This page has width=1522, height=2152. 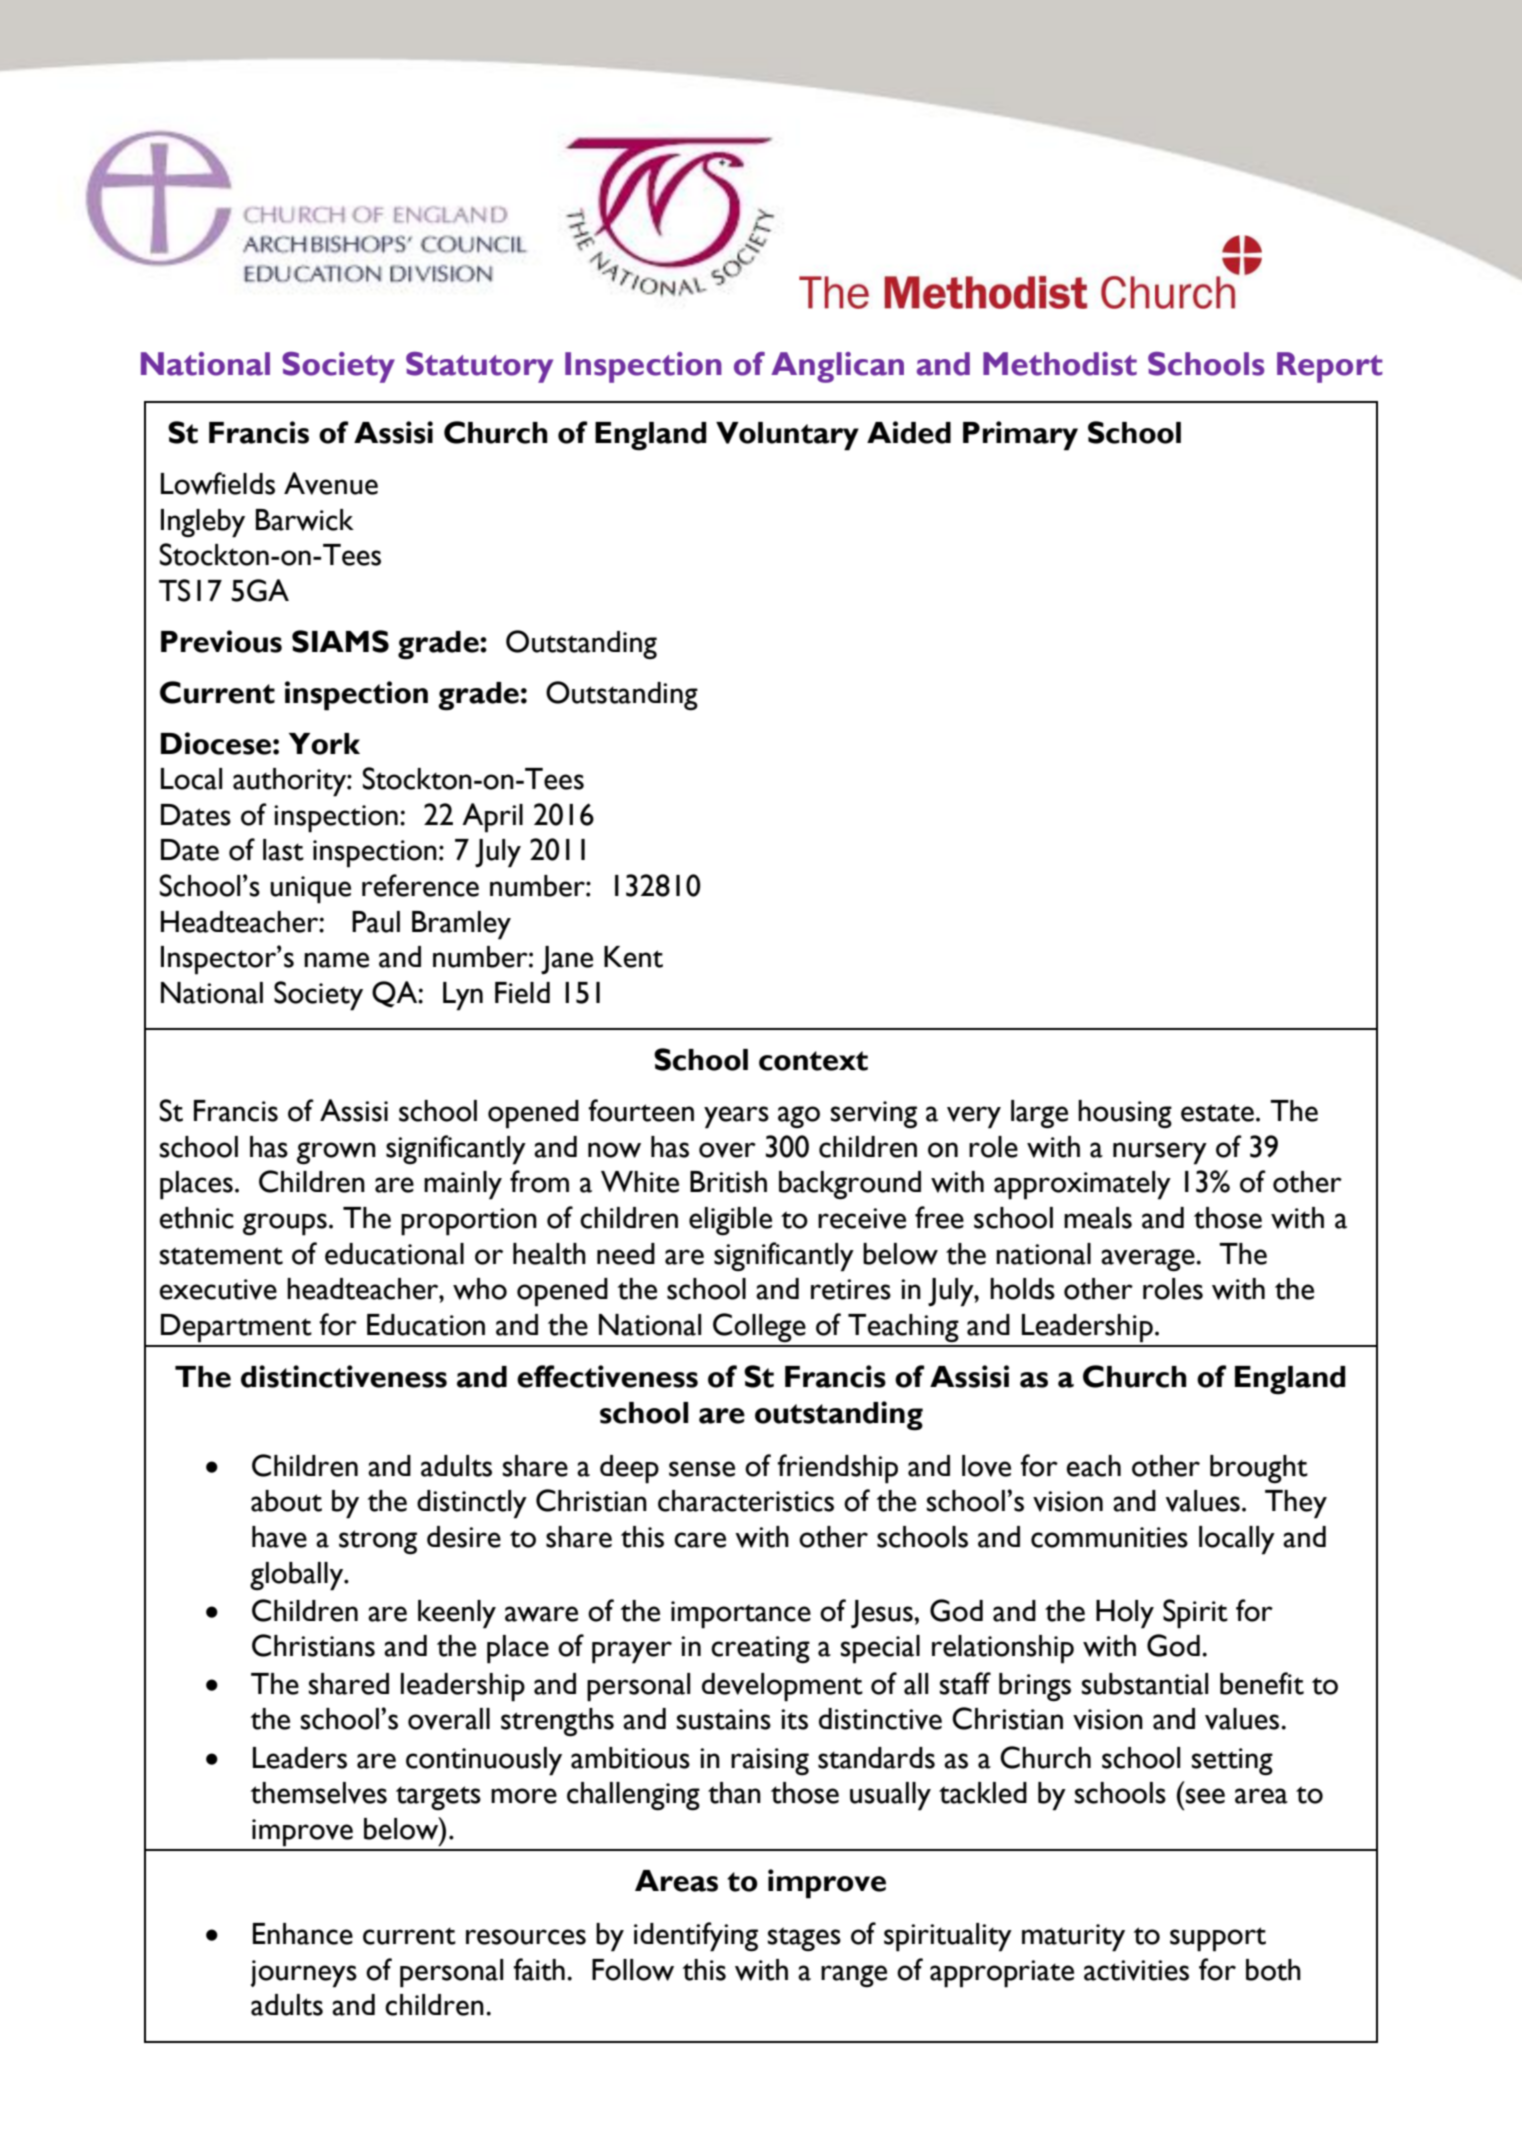 I want to click on grown, so click(x=336, y=1153).
